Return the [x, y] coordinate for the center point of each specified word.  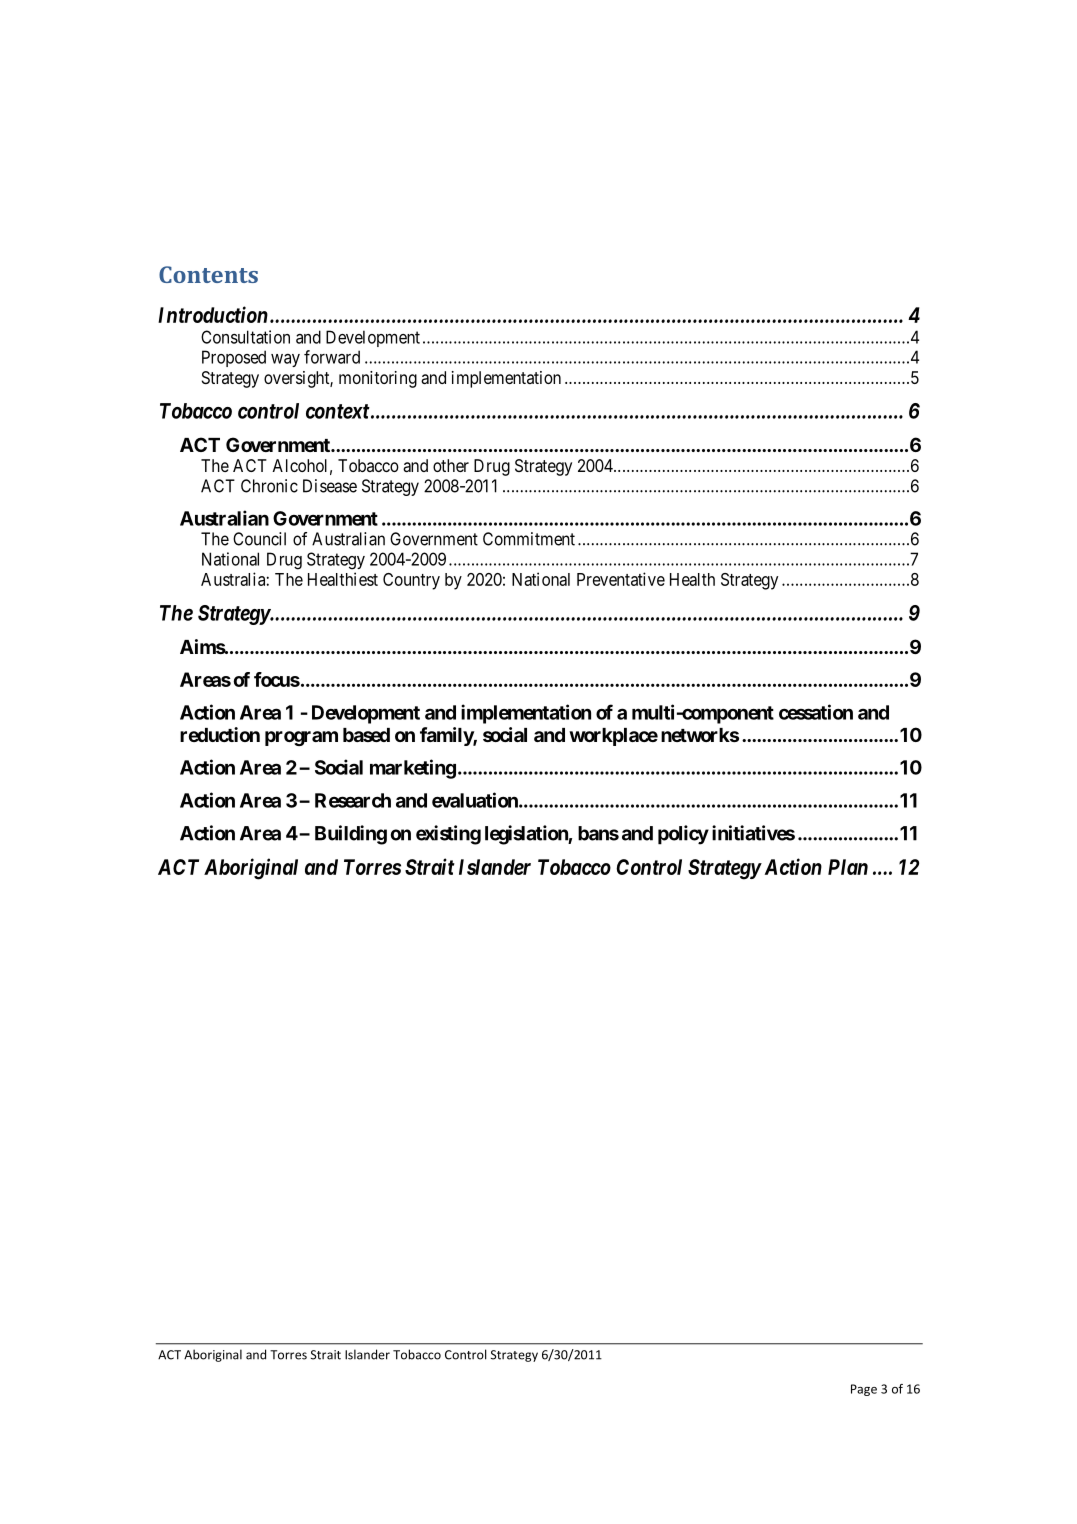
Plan [848, 867]
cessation [816, 712]
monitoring [378, 379]
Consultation [245, 337]
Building [351, 835]
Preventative [621, 579]
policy [683, 835]
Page [864, 1390]
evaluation [476, 800]
